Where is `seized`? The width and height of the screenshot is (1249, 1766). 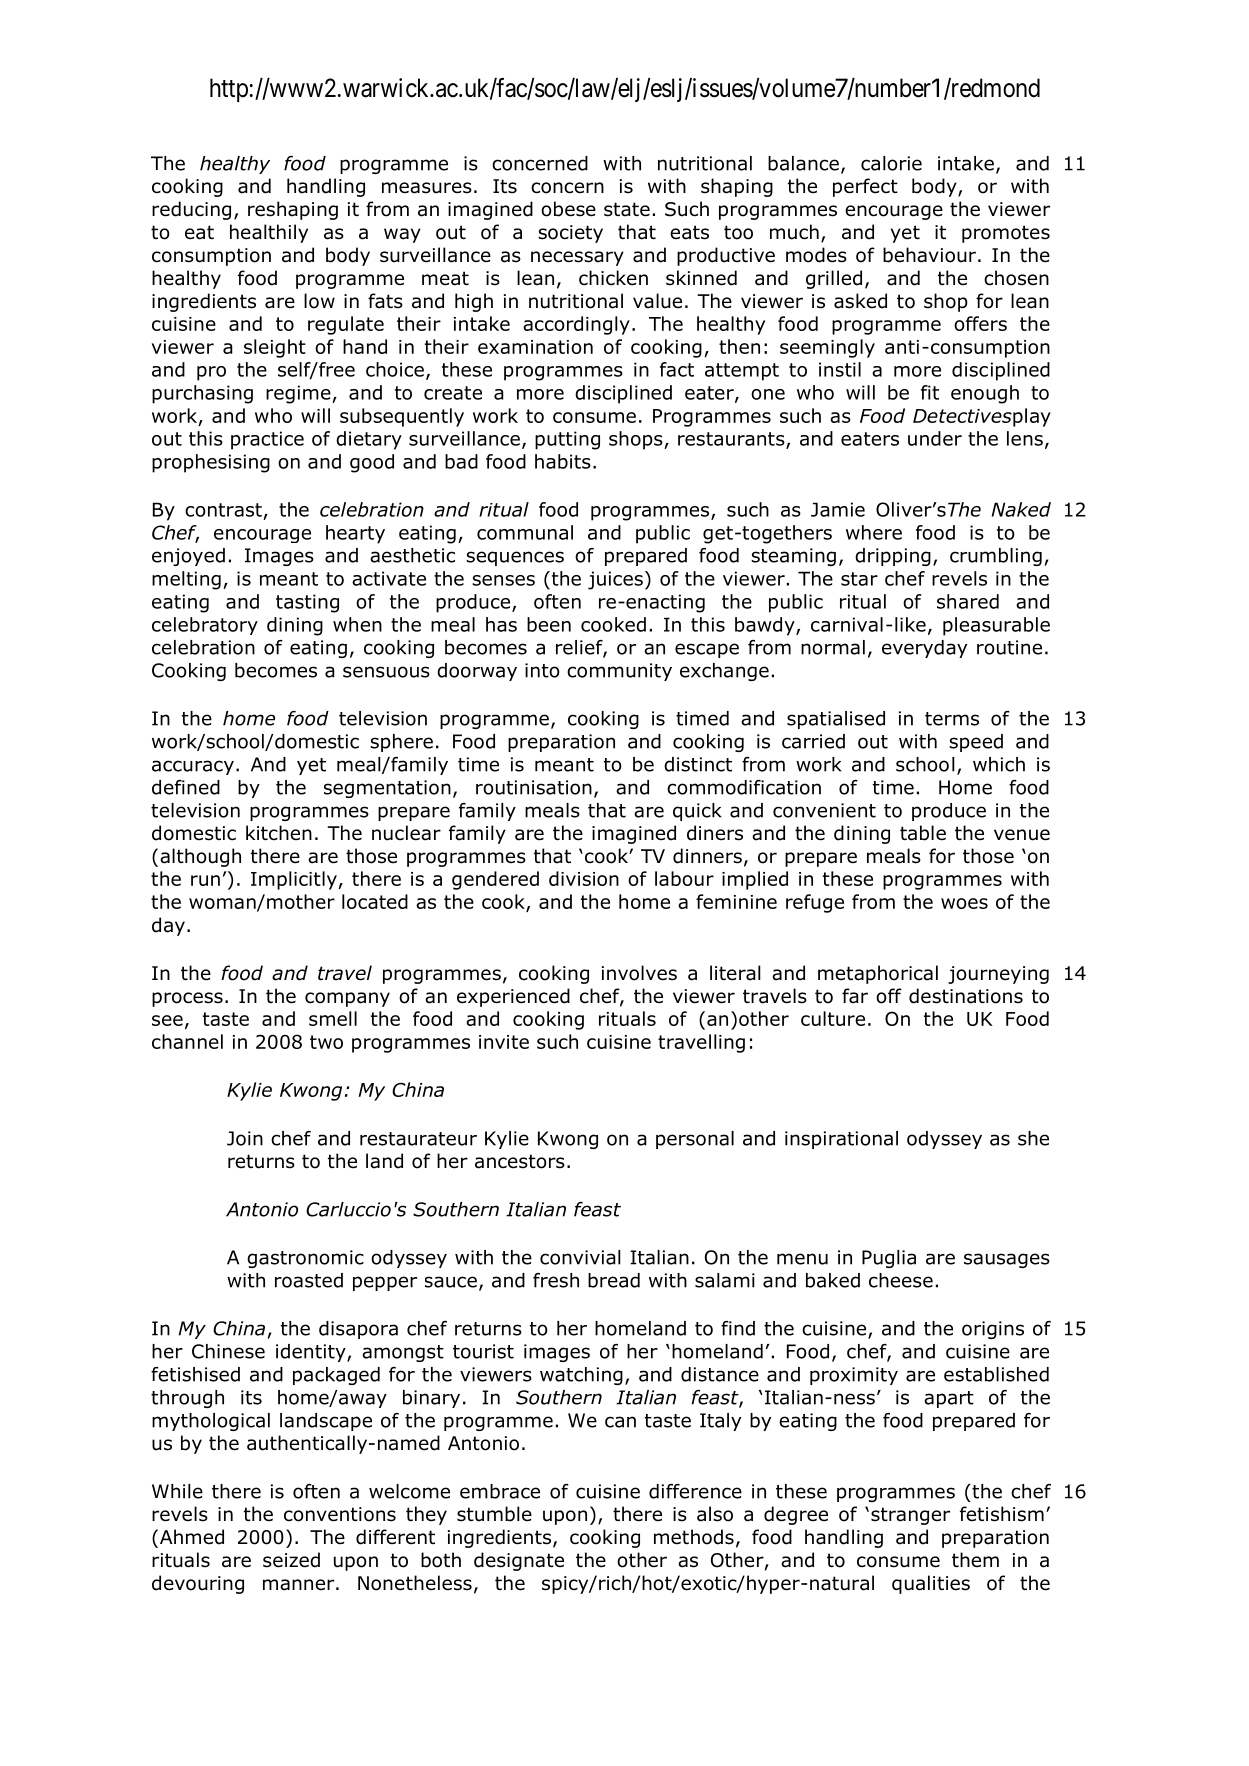
seized is located at coordinates (291, 1560).
